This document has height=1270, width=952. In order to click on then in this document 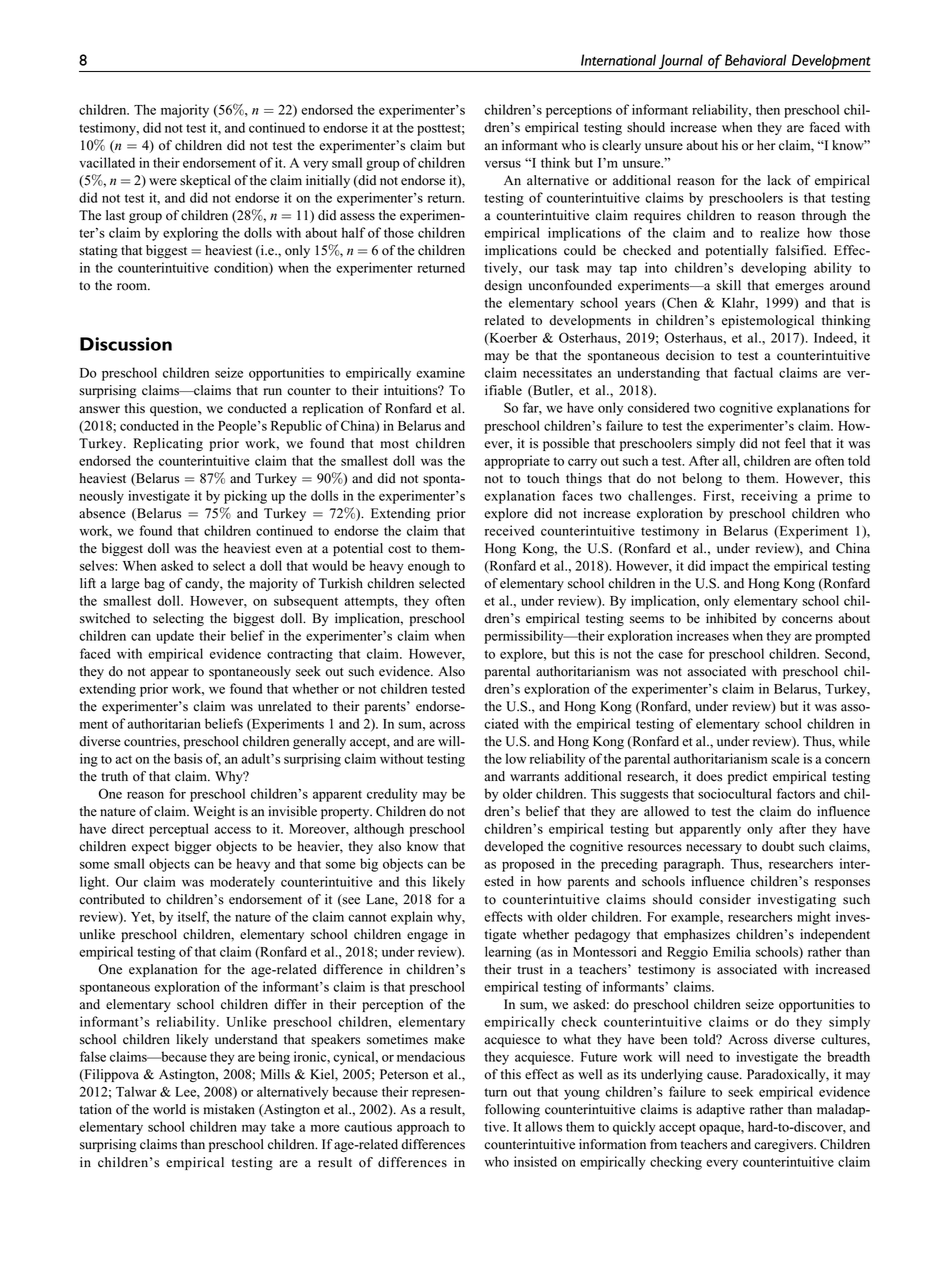, I will do `click(768, 109)`.
